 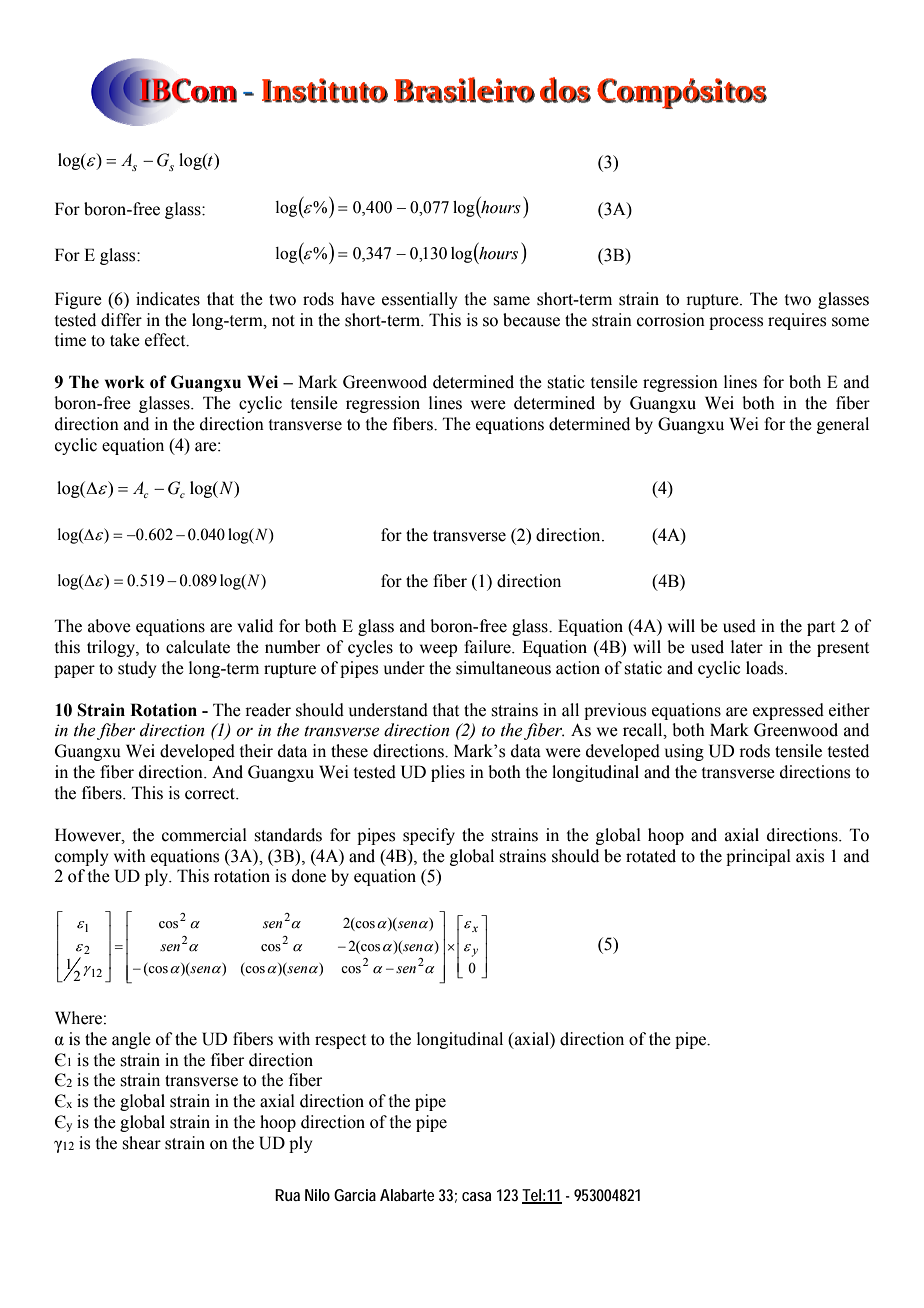 I want to click on expressed, so click(x=788, y=711).
